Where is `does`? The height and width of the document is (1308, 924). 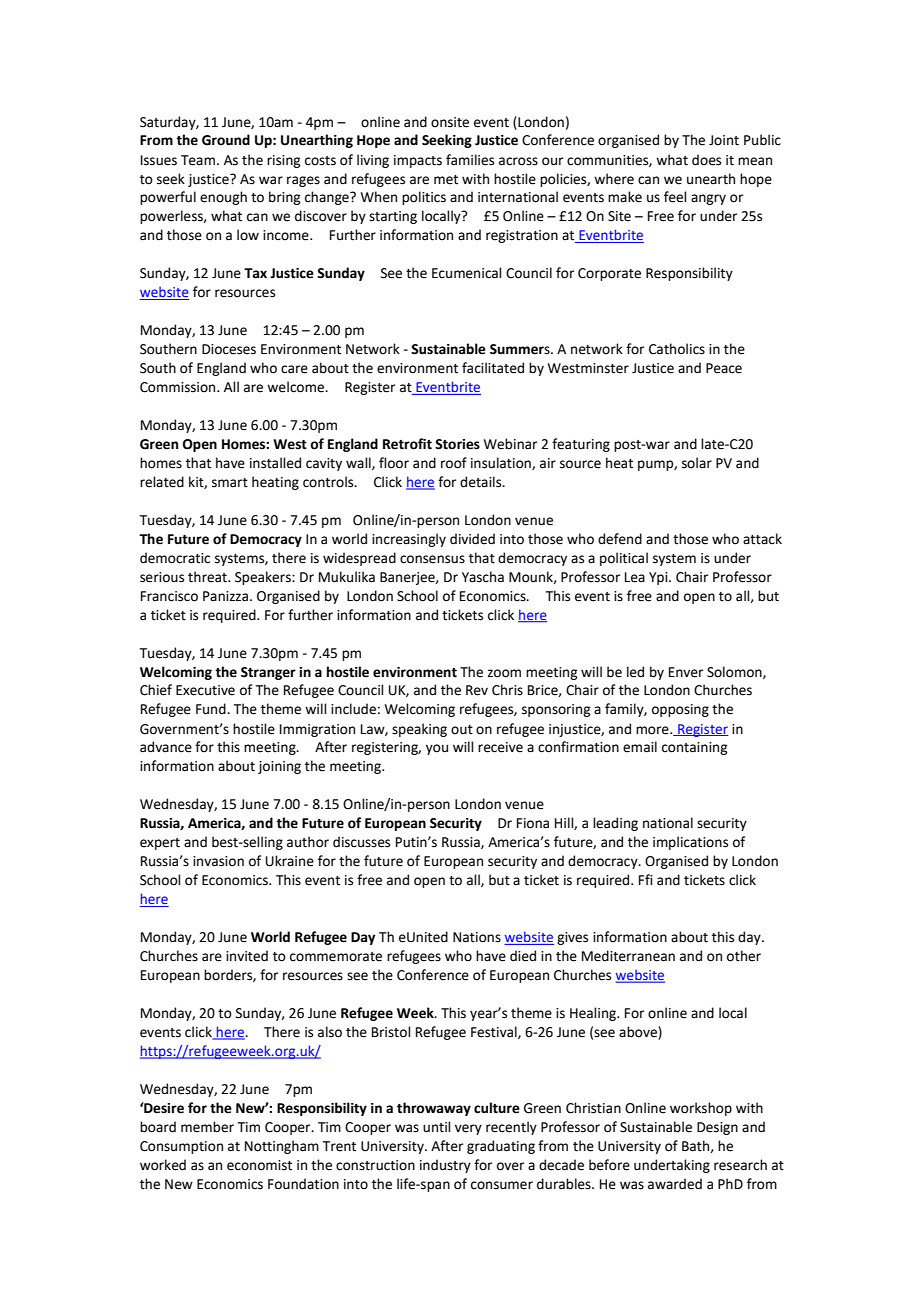 does is located at coordinates (706, 160).
